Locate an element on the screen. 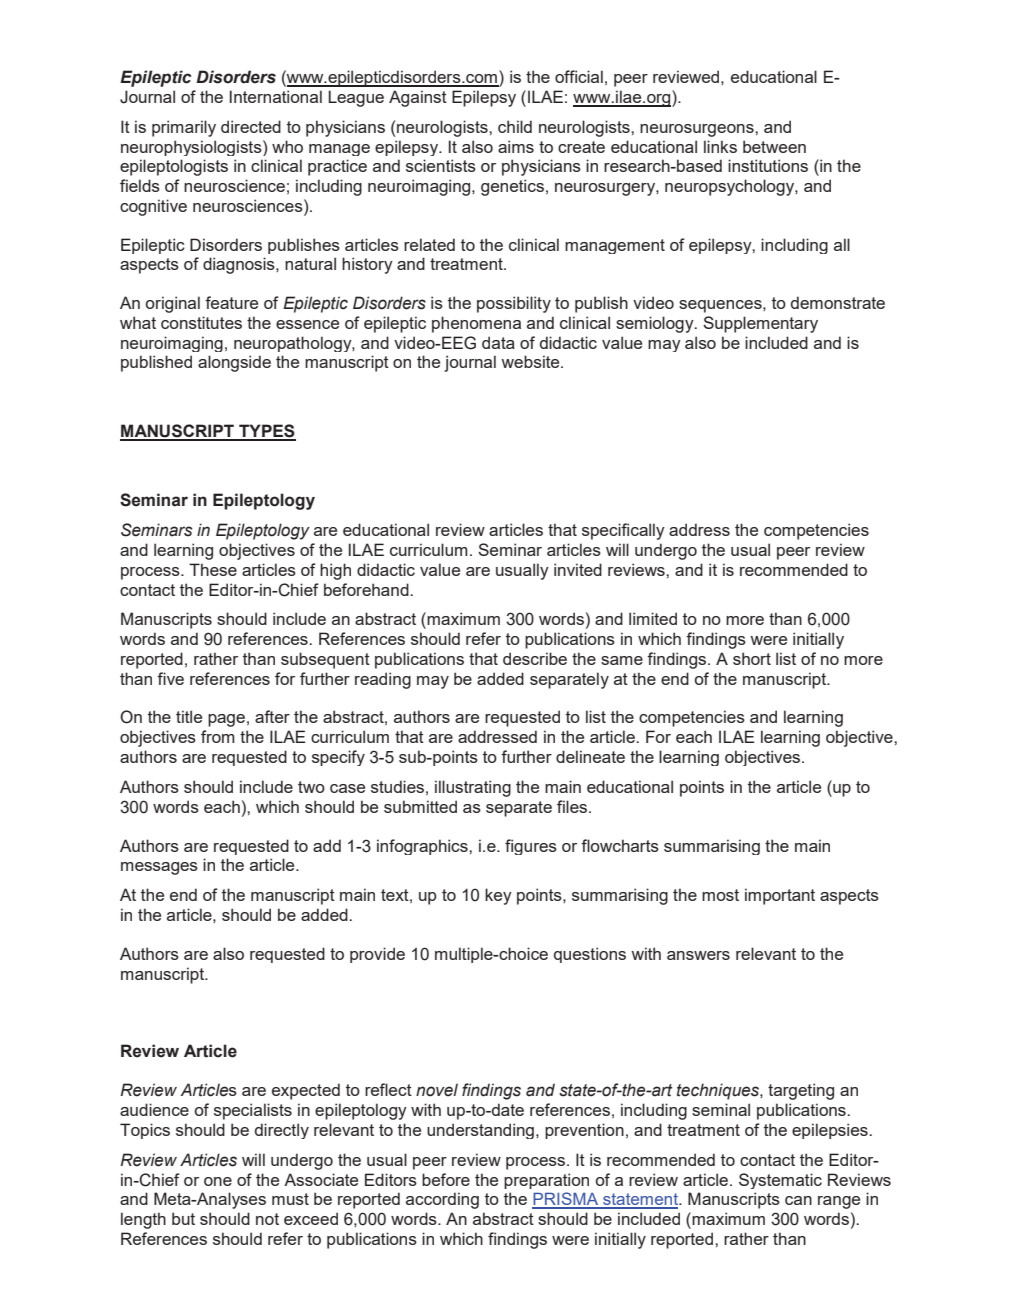  one is located at coordinates (218, 1181).
